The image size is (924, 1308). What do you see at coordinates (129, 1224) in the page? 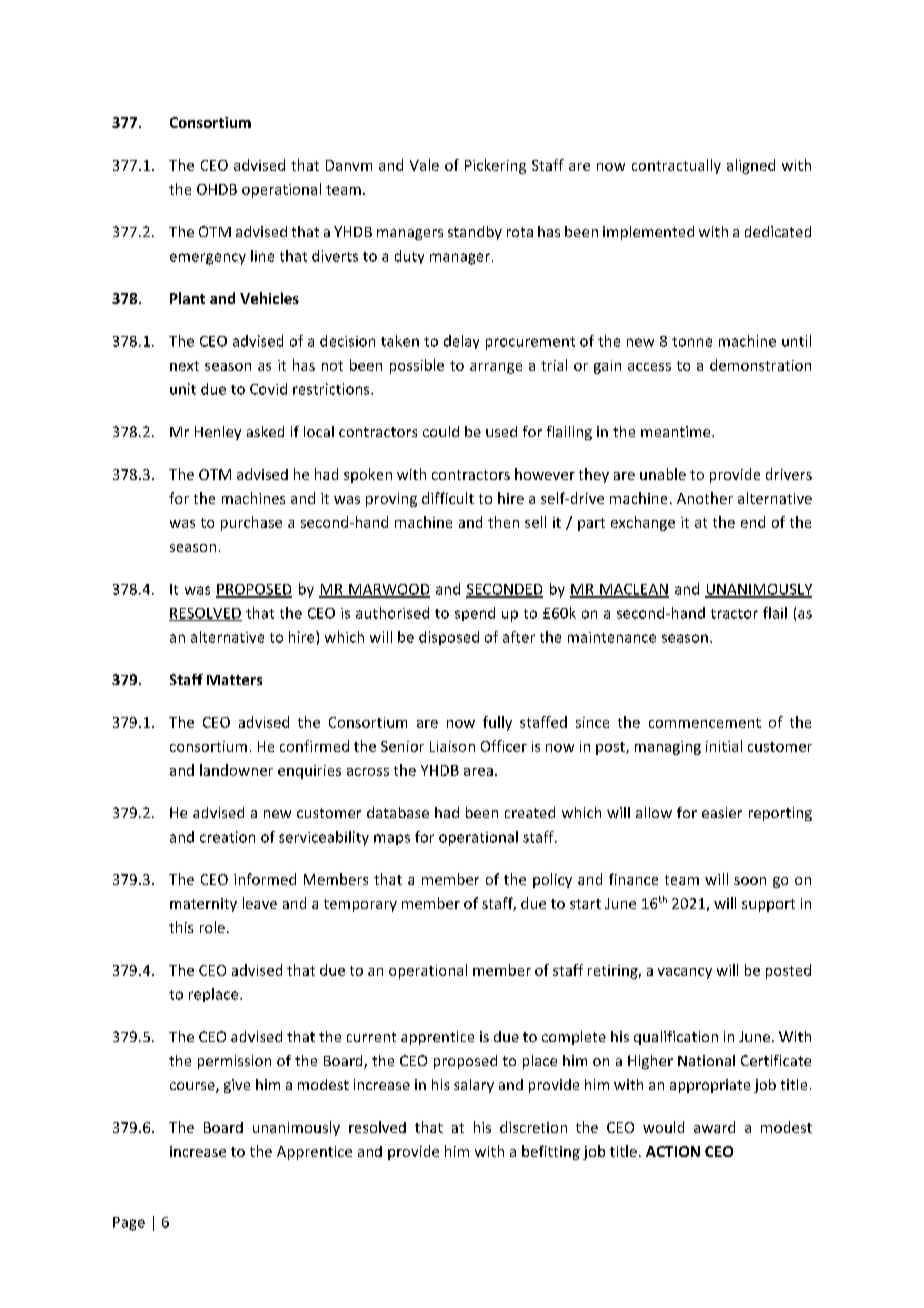
I see `Page` at bounding box center [129, 1224].
